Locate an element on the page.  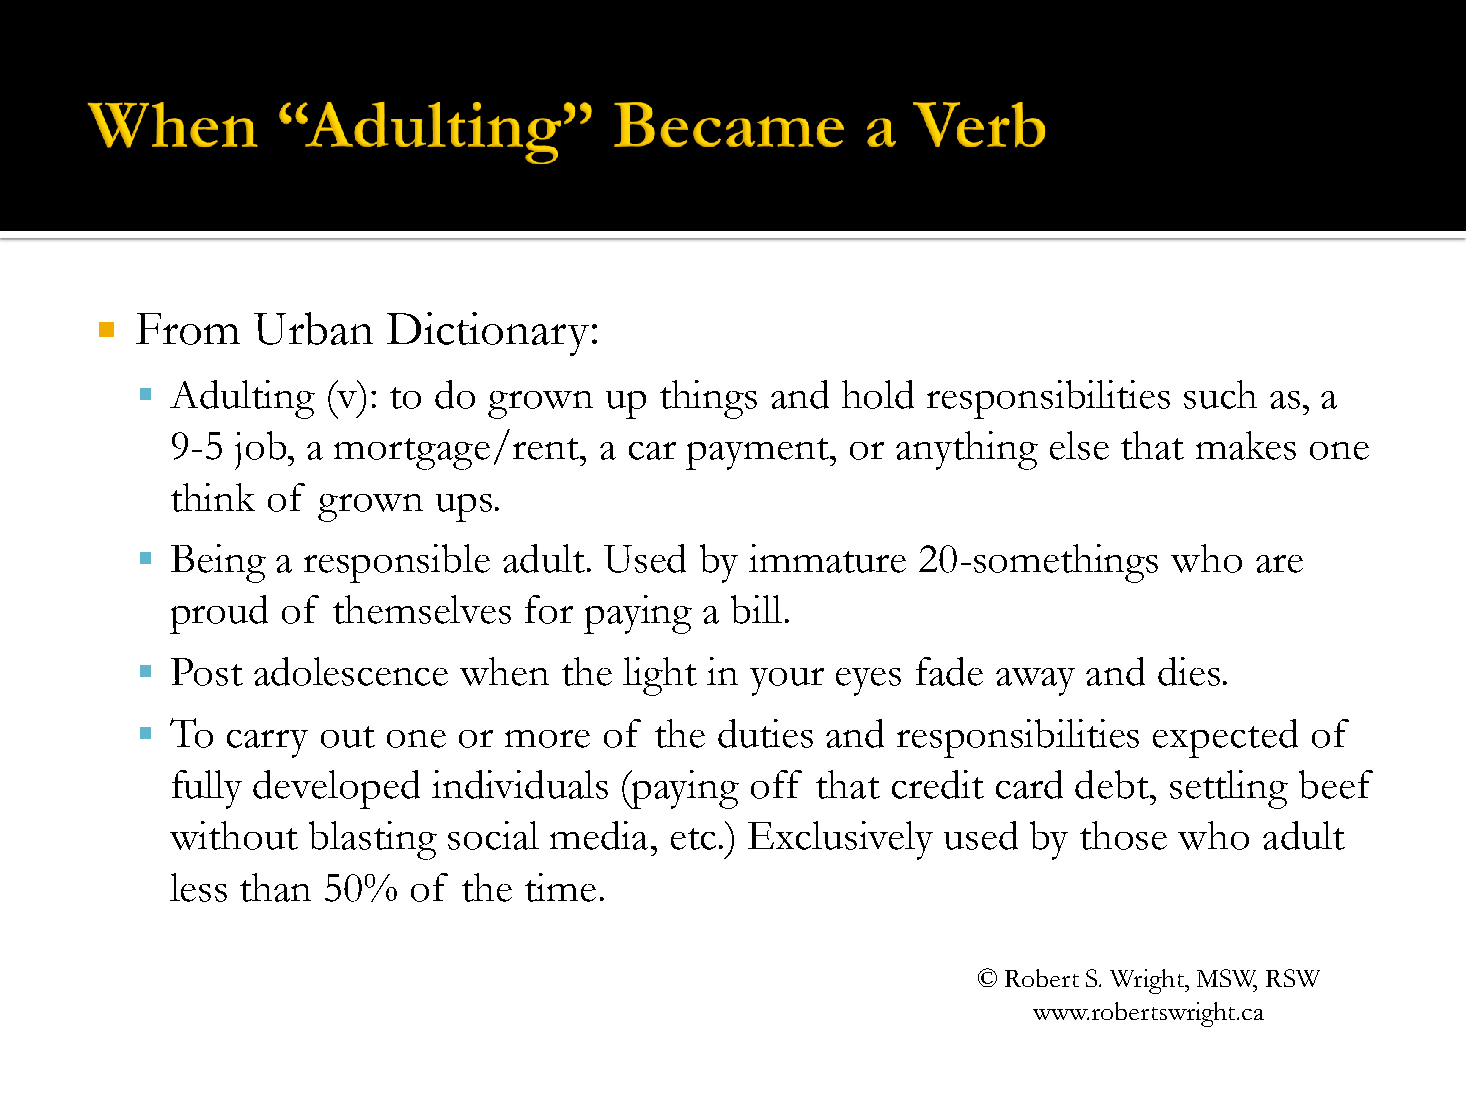
your is located at coordinates (787, 682).
